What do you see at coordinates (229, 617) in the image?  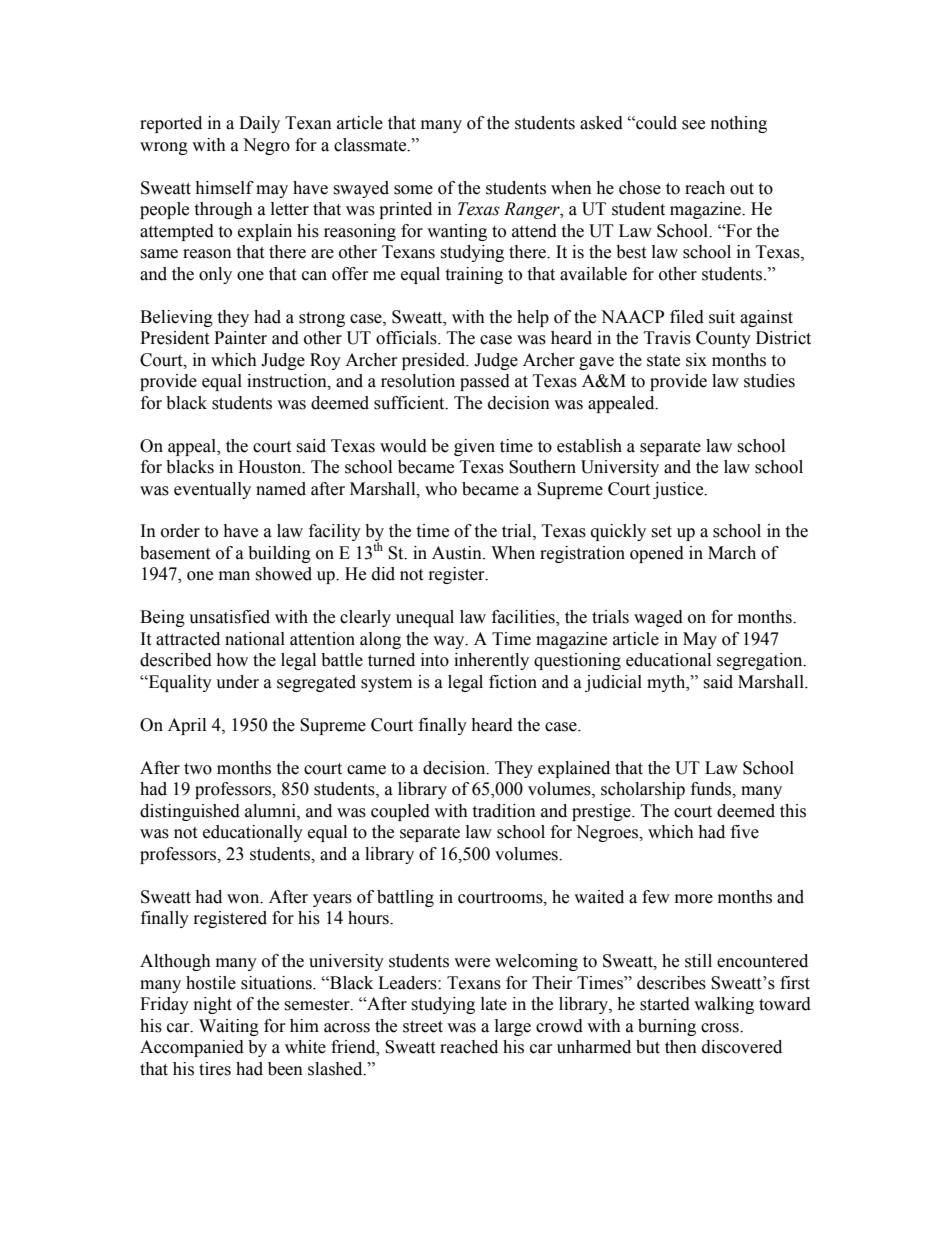 I see `unsatisfied` at bounding box center [229, 617].
